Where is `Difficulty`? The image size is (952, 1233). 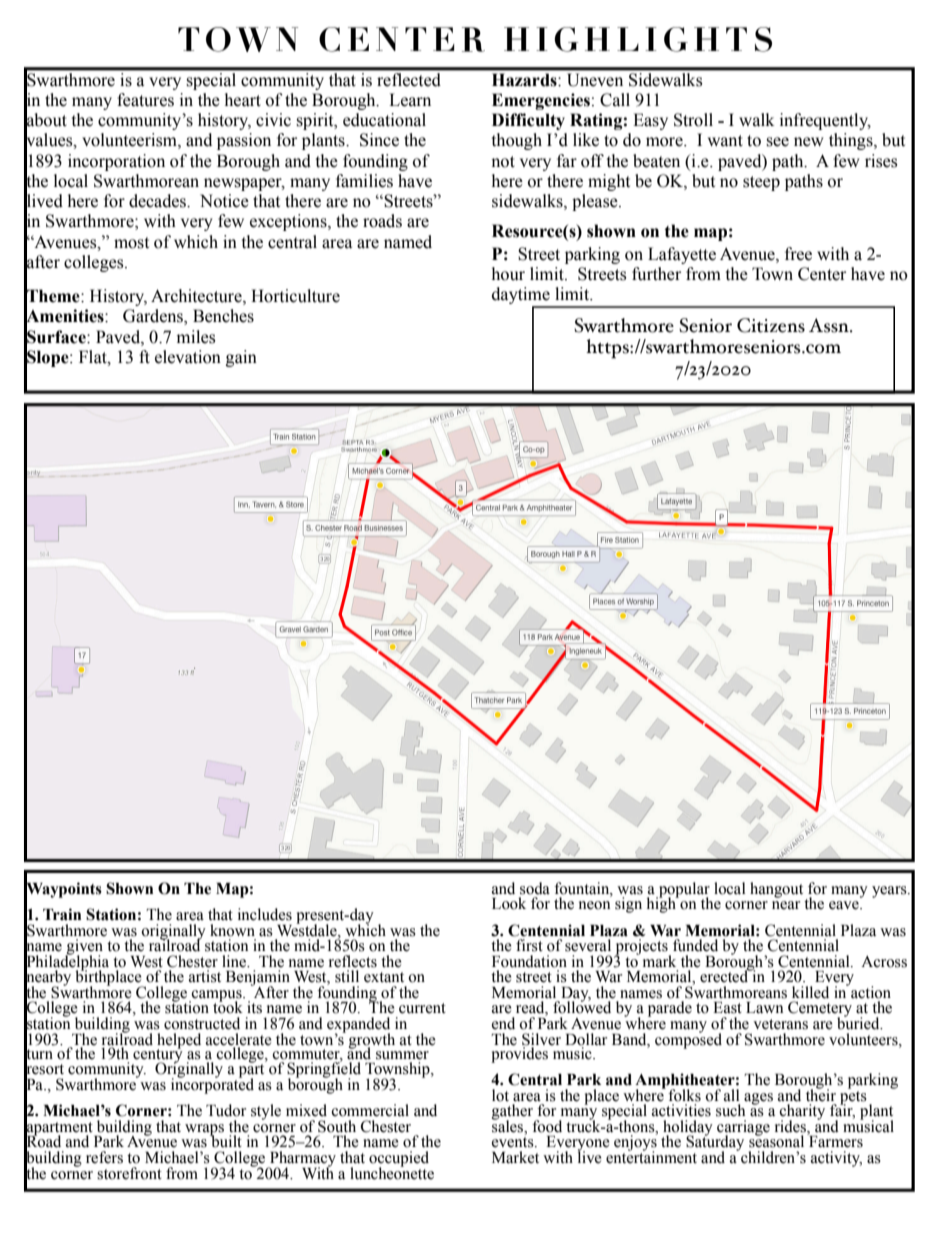
Difficulty is located at coordinates (528, 121).
